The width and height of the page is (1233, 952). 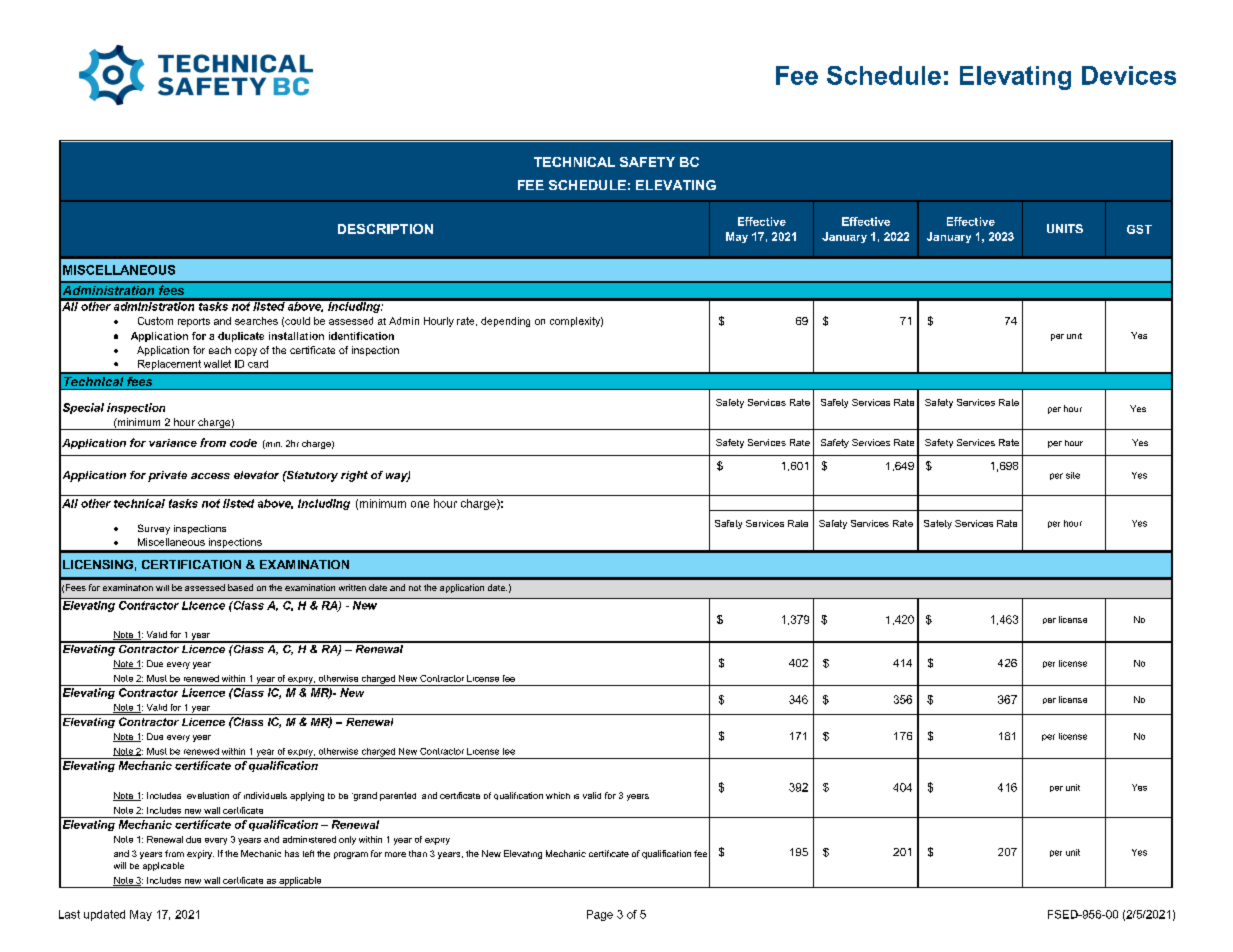 What do you see at coordinates (505, 322) in the page?
I see `depending` at bounding box center [505, 322].
